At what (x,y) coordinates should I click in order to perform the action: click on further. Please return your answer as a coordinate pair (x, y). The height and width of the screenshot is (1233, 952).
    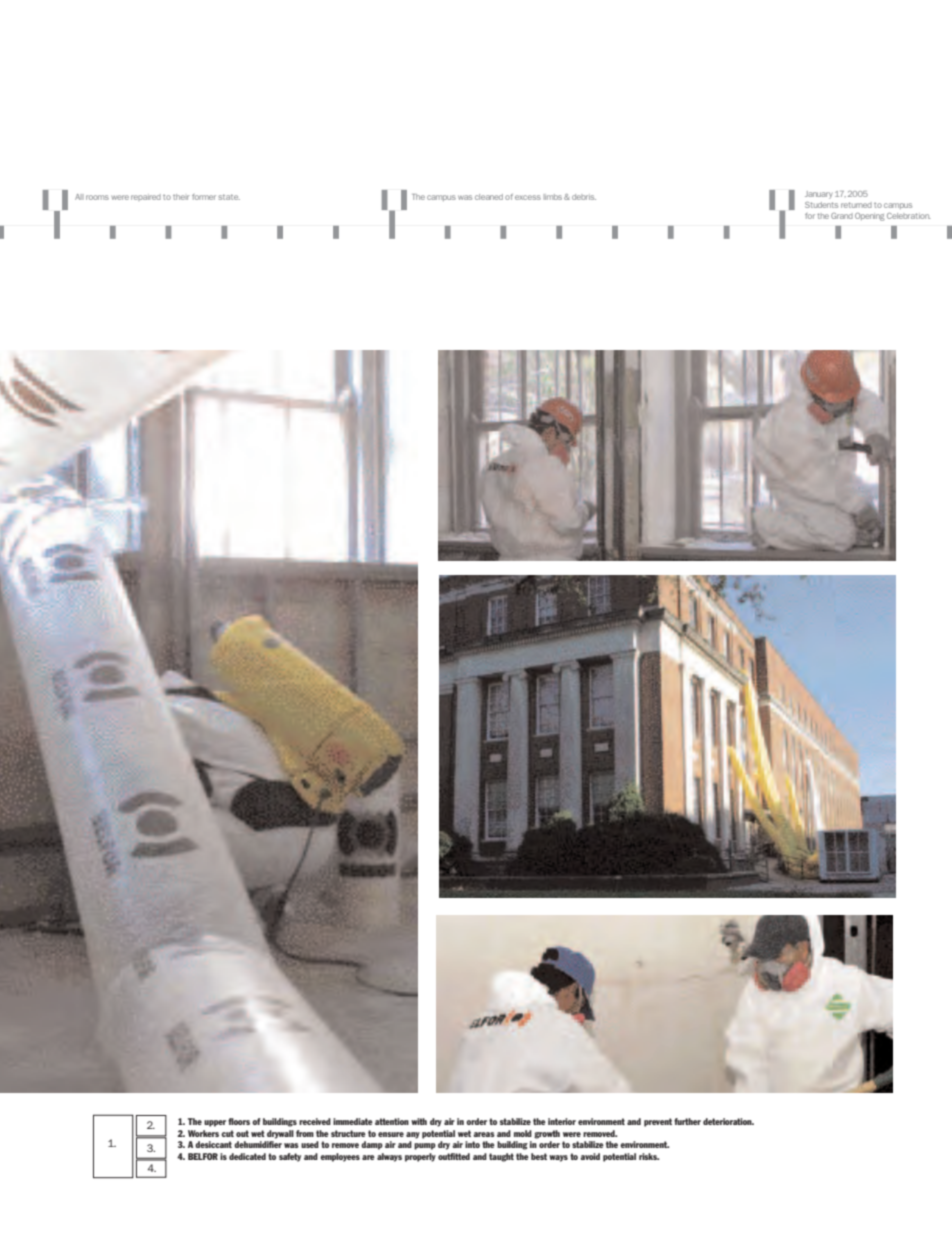
    Looking at the image, I should click on (687, 1121).
